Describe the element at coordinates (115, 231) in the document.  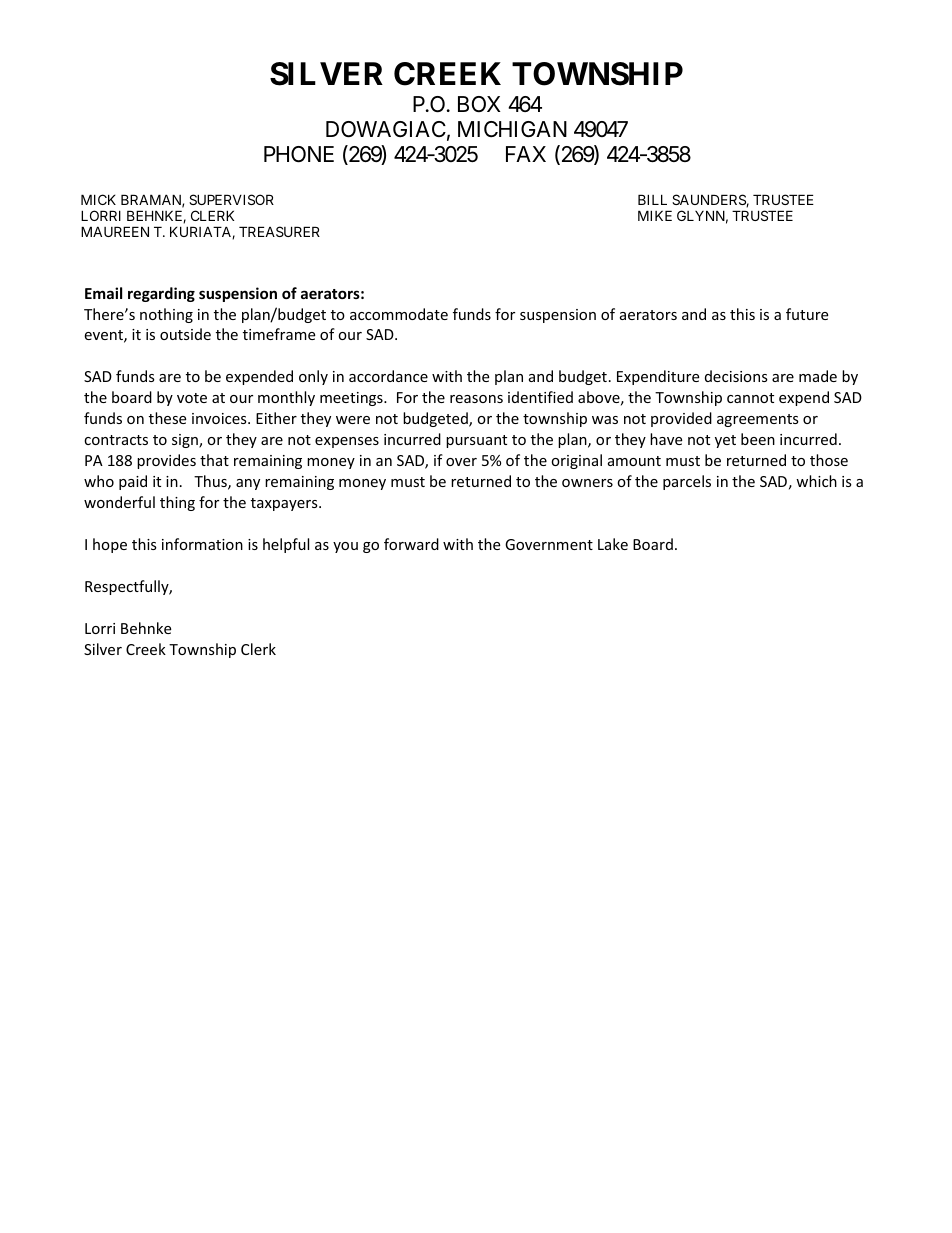
I see `MAUREEN` at that location.
